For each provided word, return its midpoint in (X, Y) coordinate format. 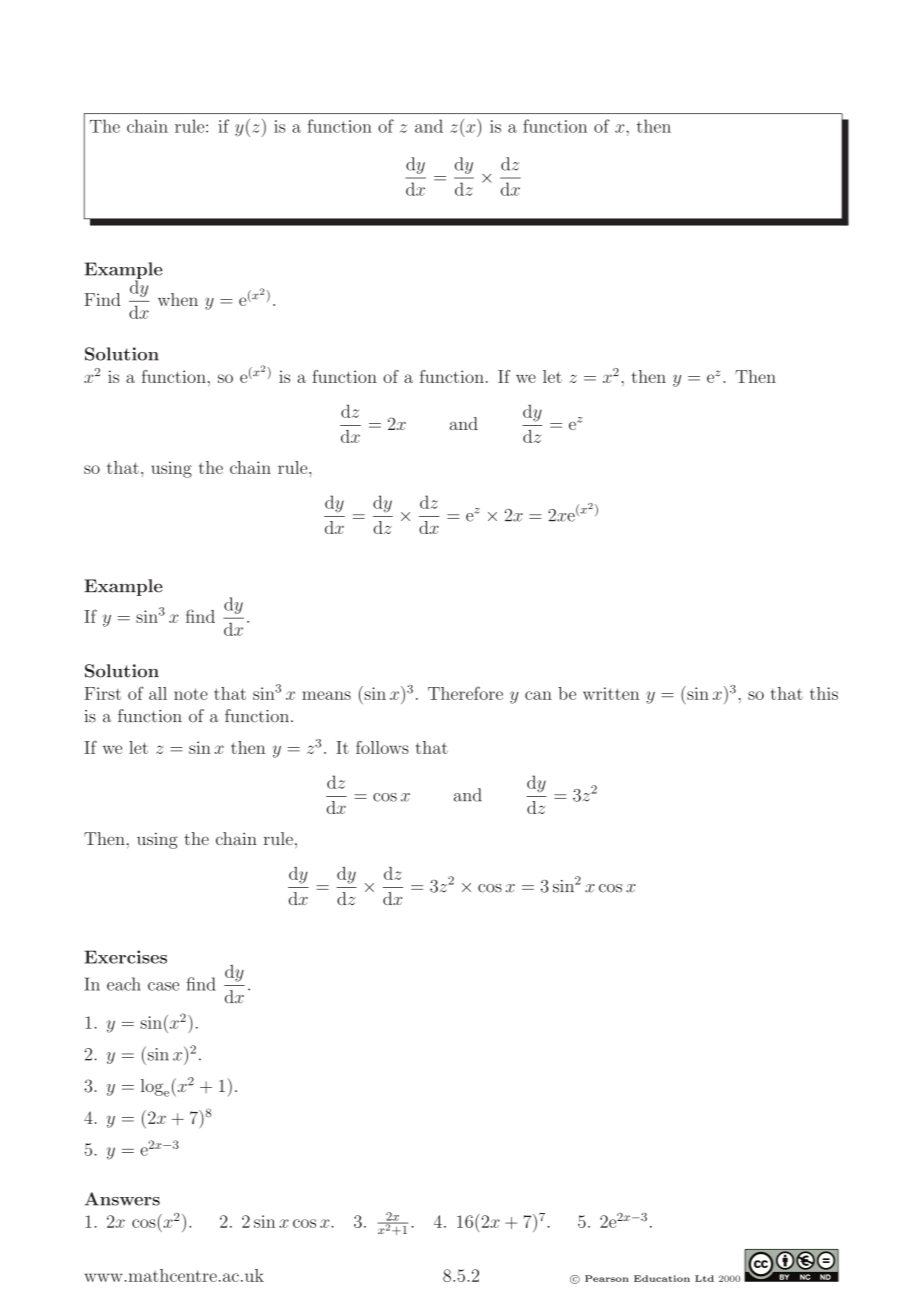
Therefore (465, 693)
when (178, 299)
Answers (122, 1199)
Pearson (607, 1278)
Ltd (704, 1278)
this (824, 693)
